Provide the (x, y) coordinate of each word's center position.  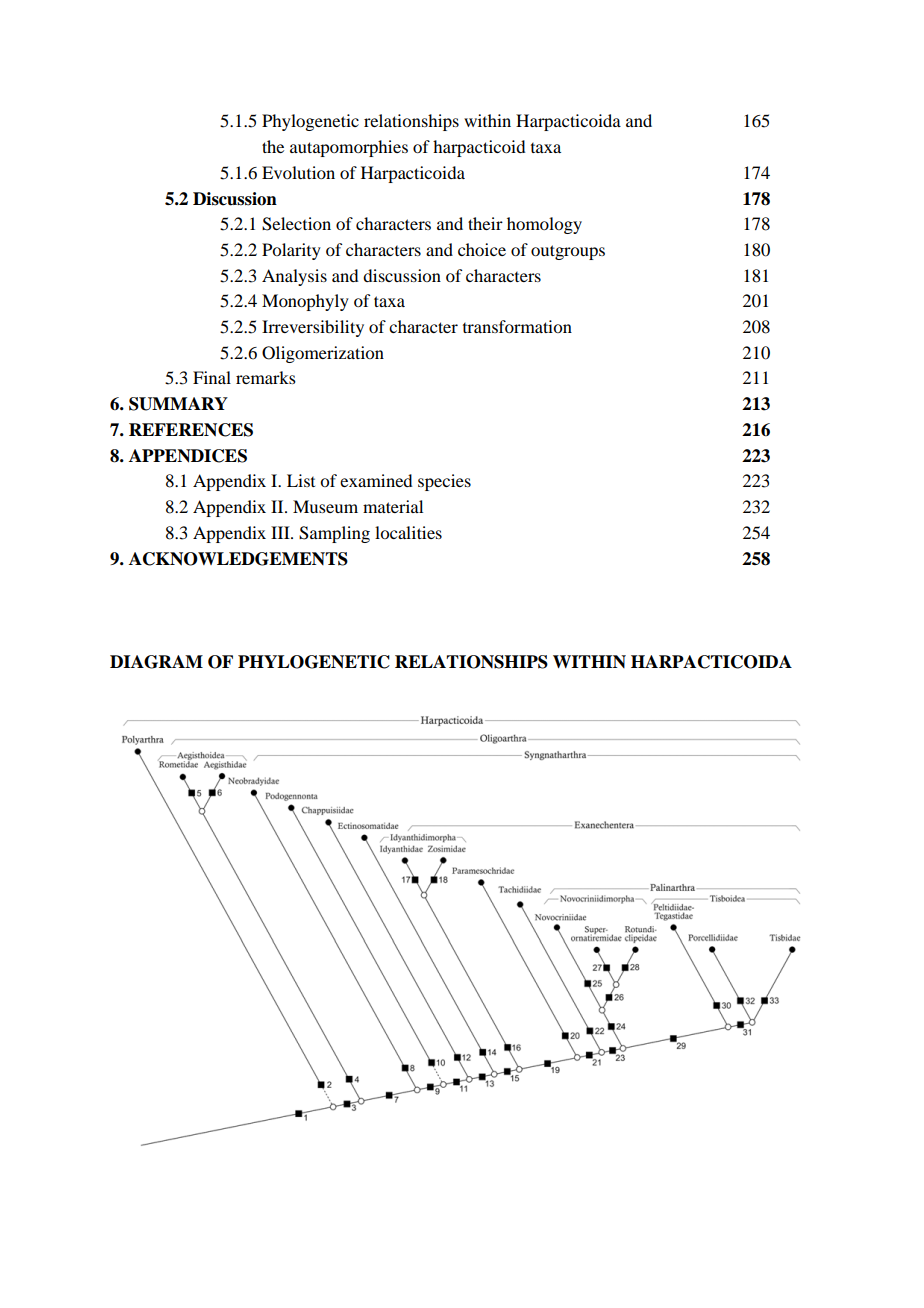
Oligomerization (323, 354)
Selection (296, 224)
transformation (517, 326)
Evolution (298, 172)
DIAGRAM (156, 662)
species (444, 482)
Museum (325, 506)
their (485, 223)
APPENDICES (188, 456)
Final (212, 377)
